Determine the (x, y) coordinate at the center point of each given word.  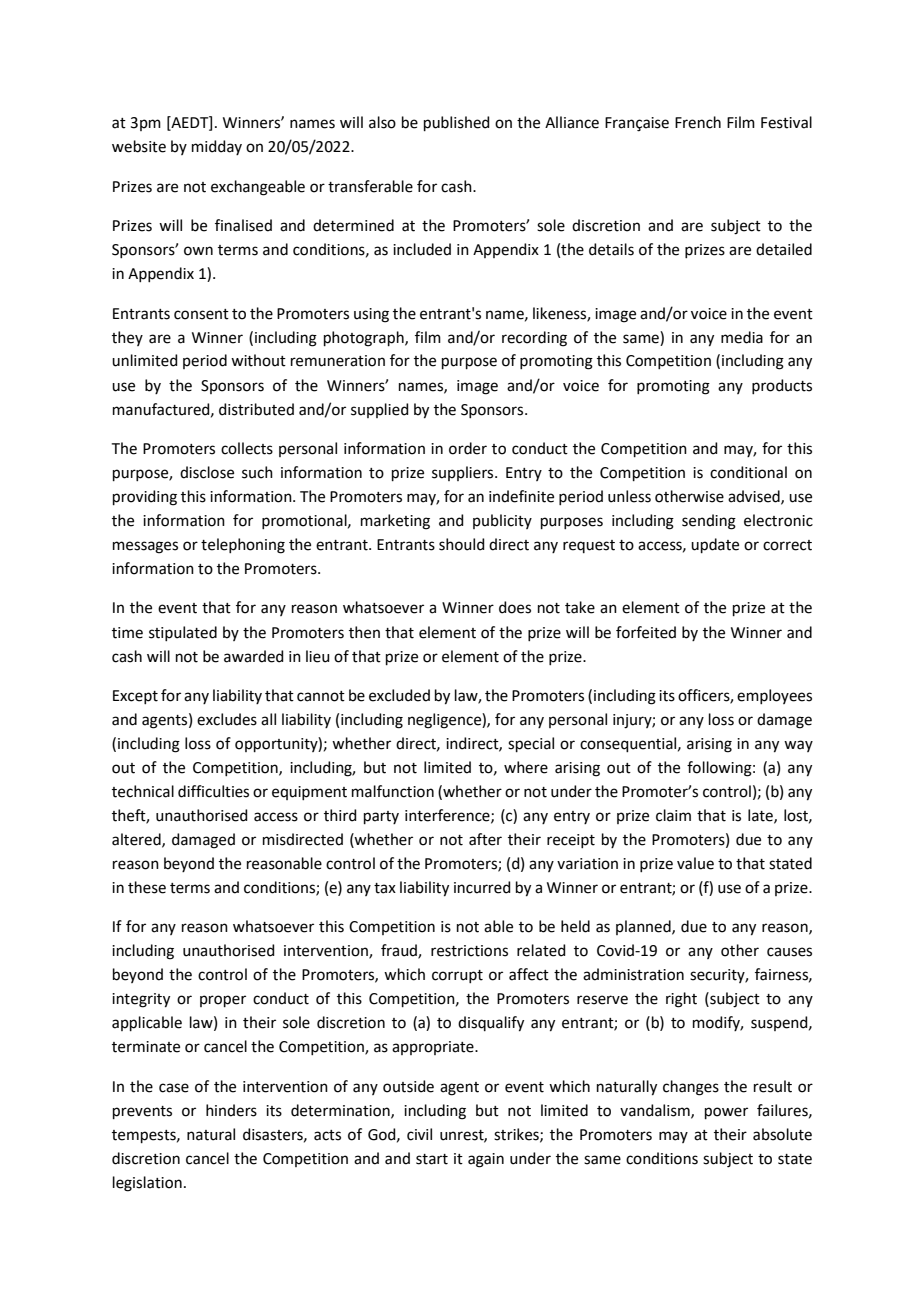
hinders (231, 1110)
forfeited (646, 632)
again (486, 1160)
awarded (254, 656)
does (515, 607)
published (457, 123)
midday (217, 147)
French (698, 122)
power (726, 1113)
